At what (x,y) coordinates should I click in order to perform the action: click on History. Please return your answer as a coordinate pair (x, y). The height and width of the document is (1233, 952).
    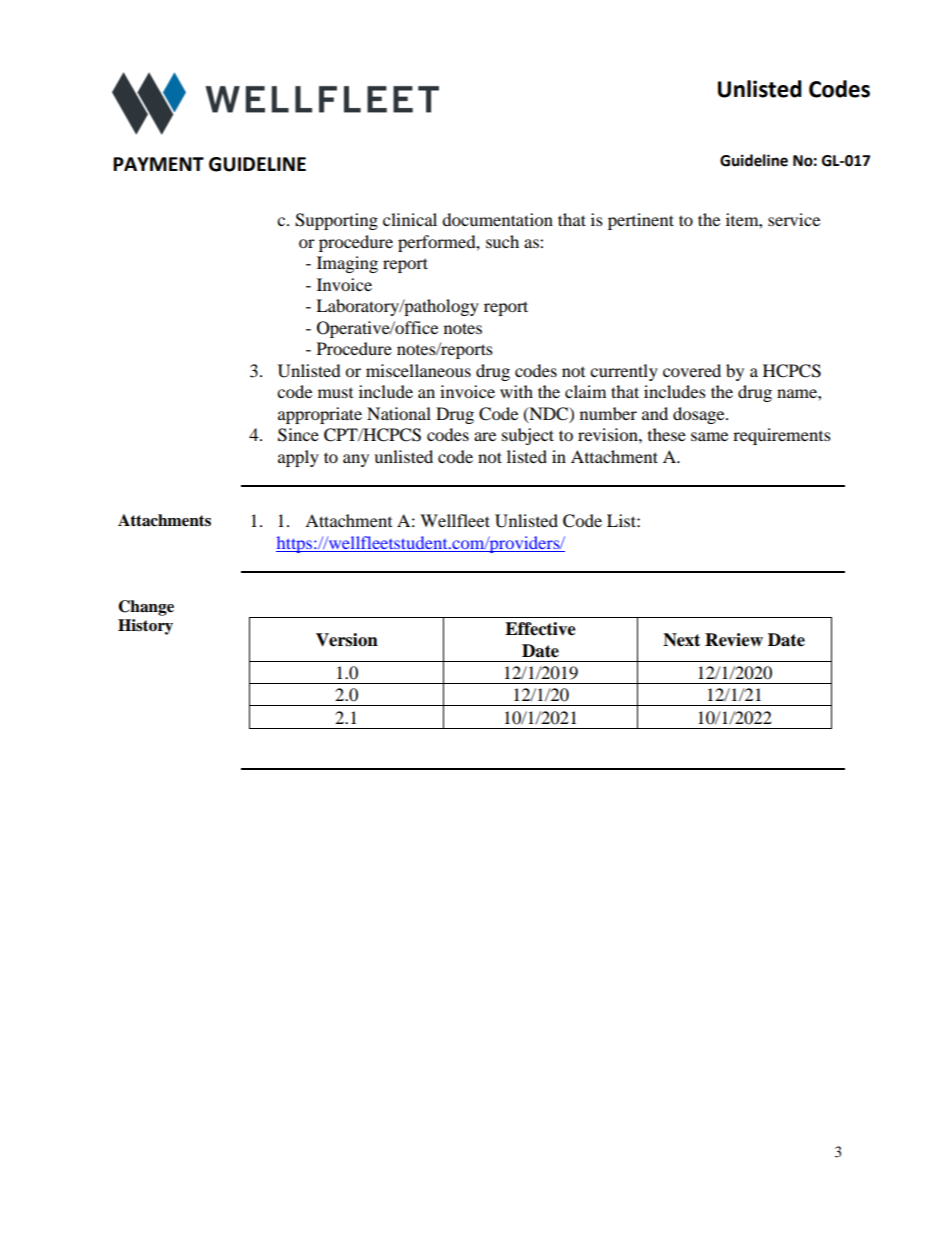
    Looking at the image, I should click on (145, 627).
